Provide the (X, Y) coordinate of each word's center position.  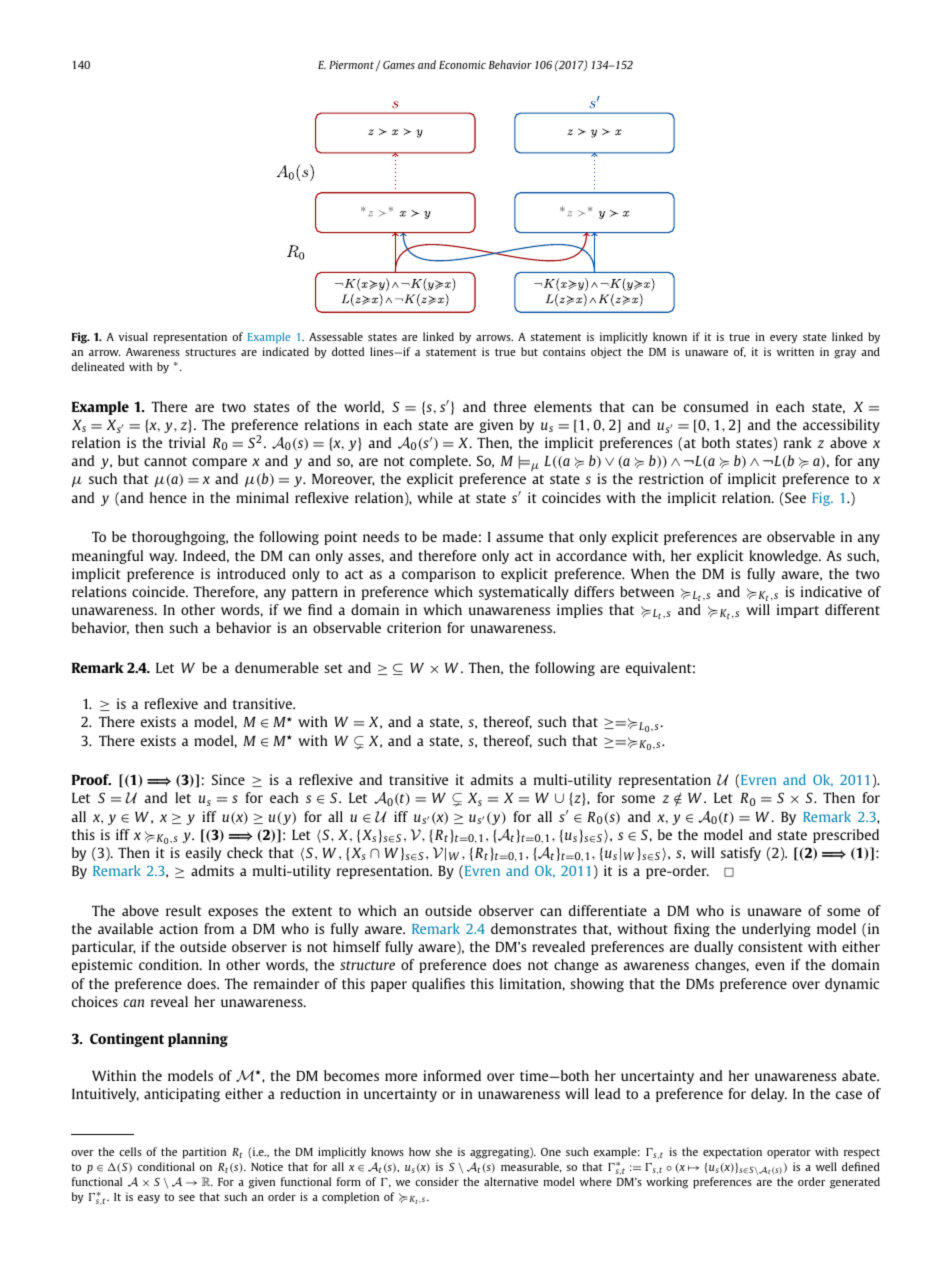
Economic (462, 64)
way (163, 558)
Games (399, 65)
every (784, 339)
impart (798, 611)
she (444, 1151)
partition (204, 1153)
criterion (414, 627)
